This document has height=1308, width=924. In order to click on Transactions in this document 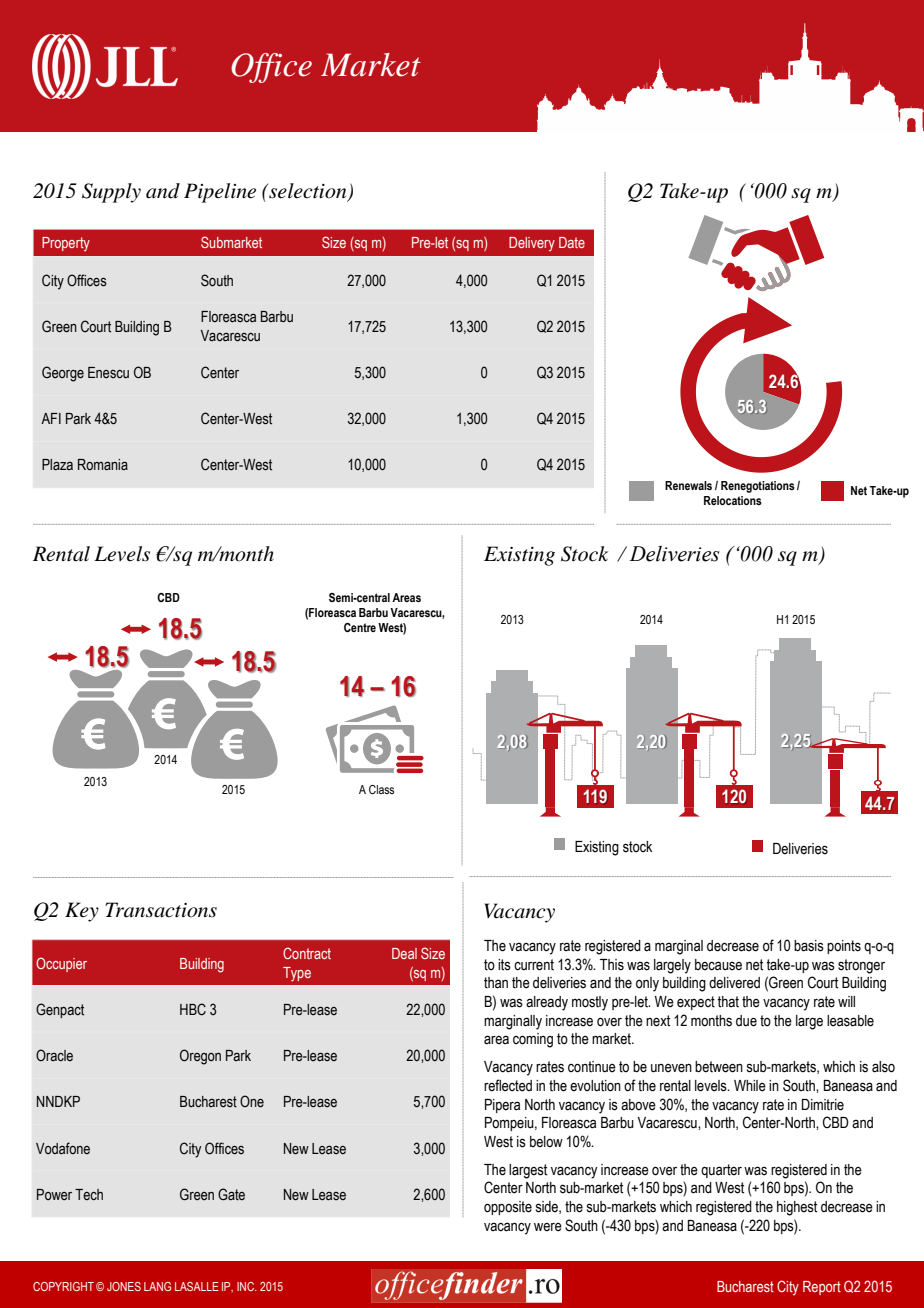, I will do `click(161, 910)`.
